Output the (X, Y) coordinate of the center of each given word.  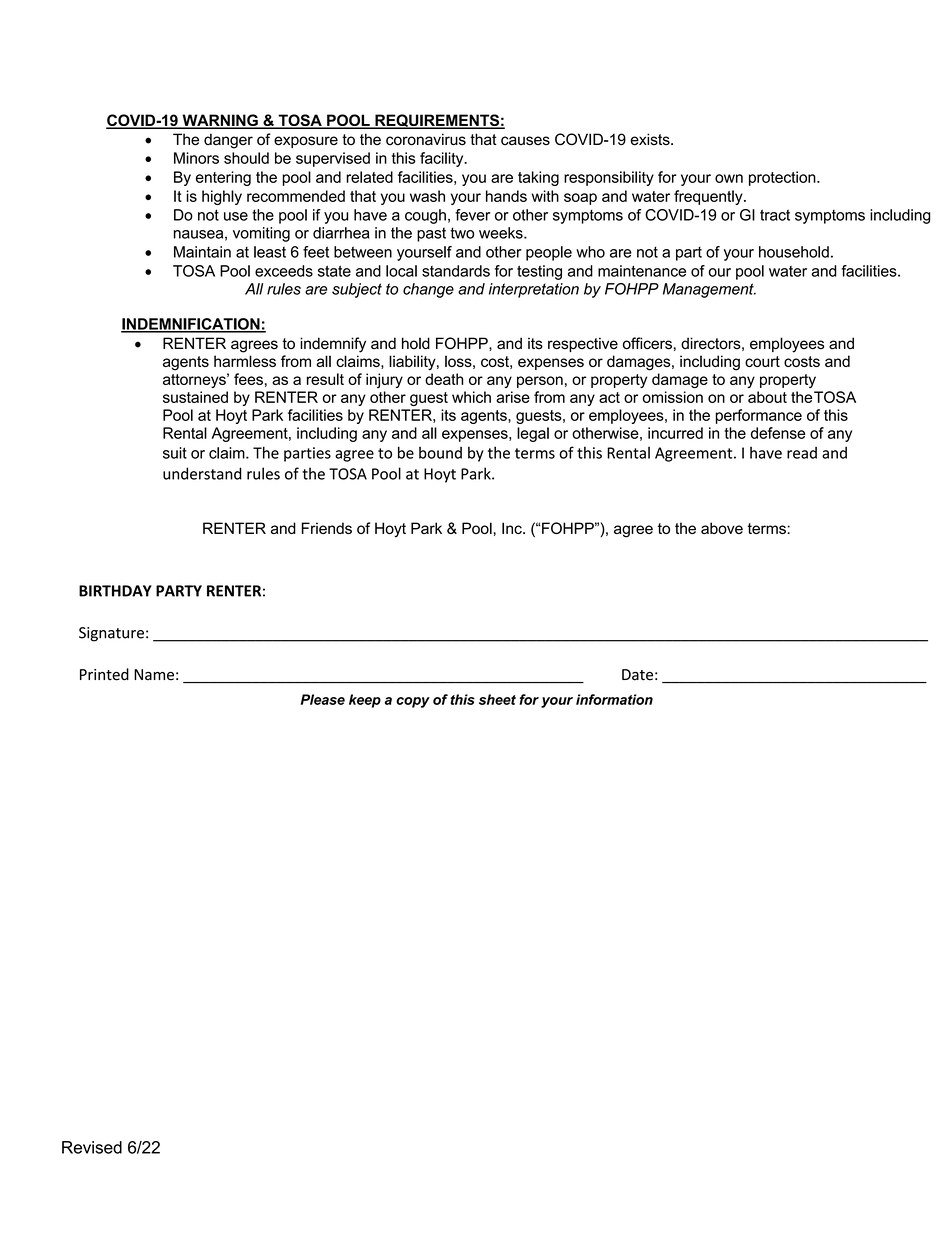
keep (365, 701)
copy (413, 702)
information (614, 699)
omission (673, 397)
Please (323, 699)
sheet (497, 699)
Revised (92, 1147)
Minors (196, 158)
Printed (104, 674)
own (729, 178)
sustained (195, 397)
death (444, 379)
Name (154, 675)
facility (443, 159)
